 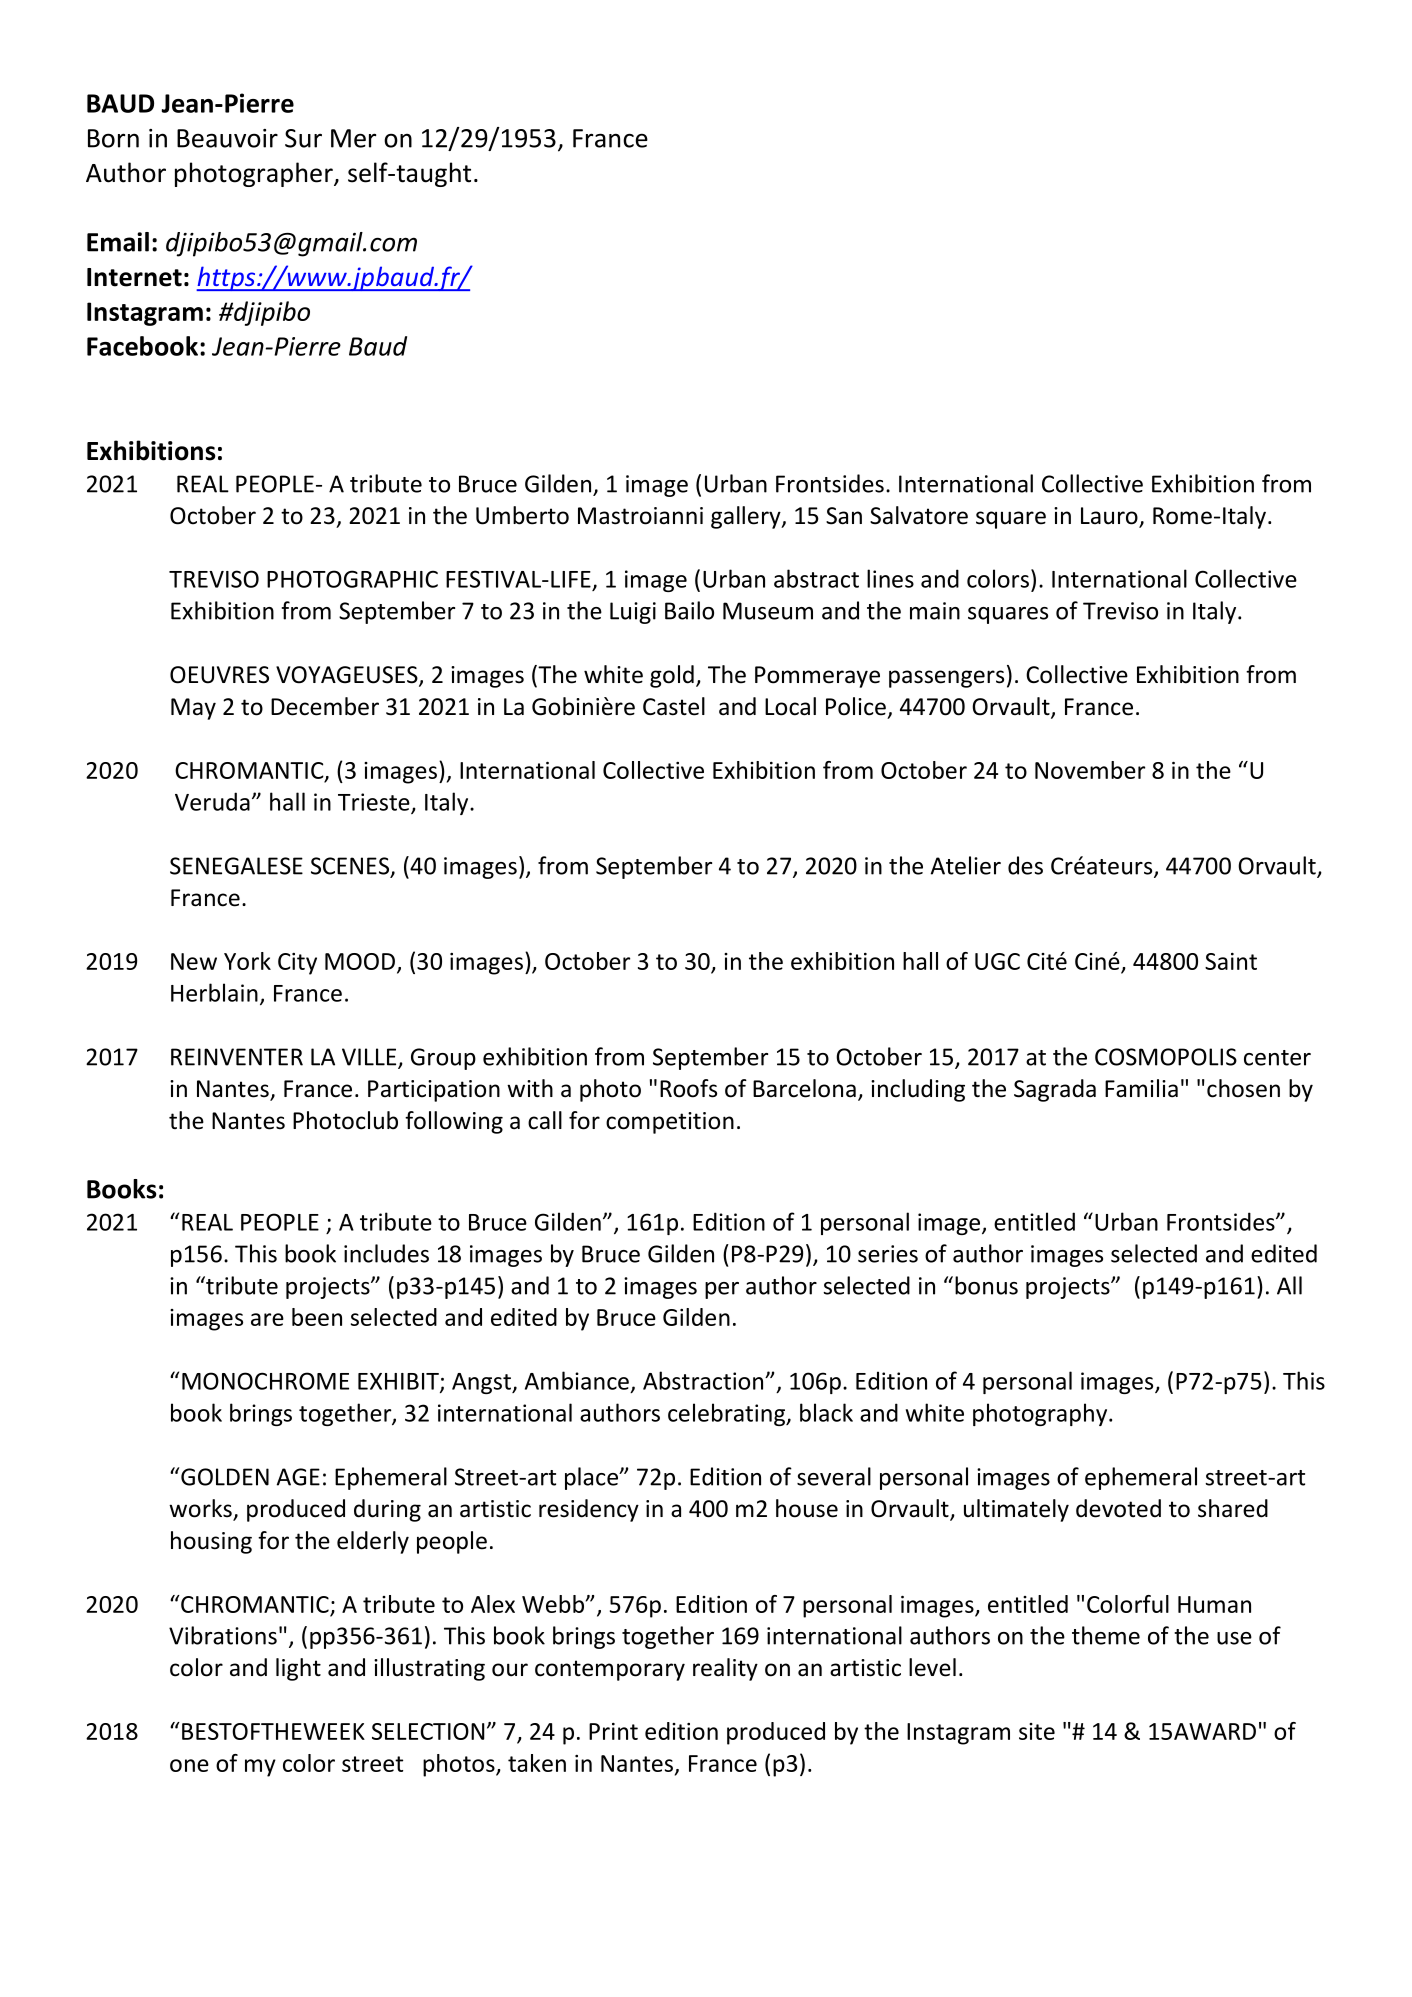 I want to click on York, so click(x=247, y=961).
